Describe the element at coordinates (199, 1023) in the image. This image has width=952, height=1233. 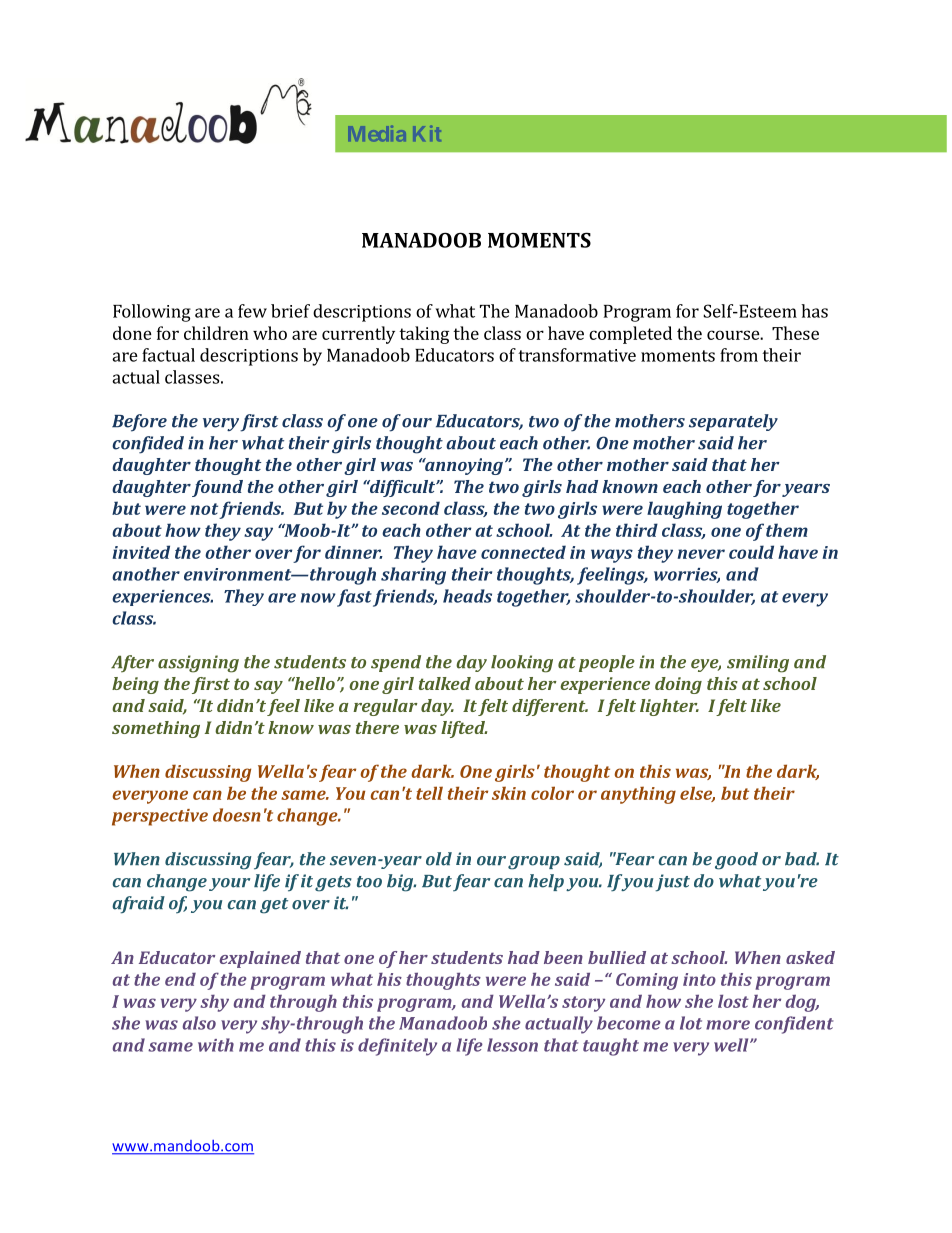
I see `also` at that location.
